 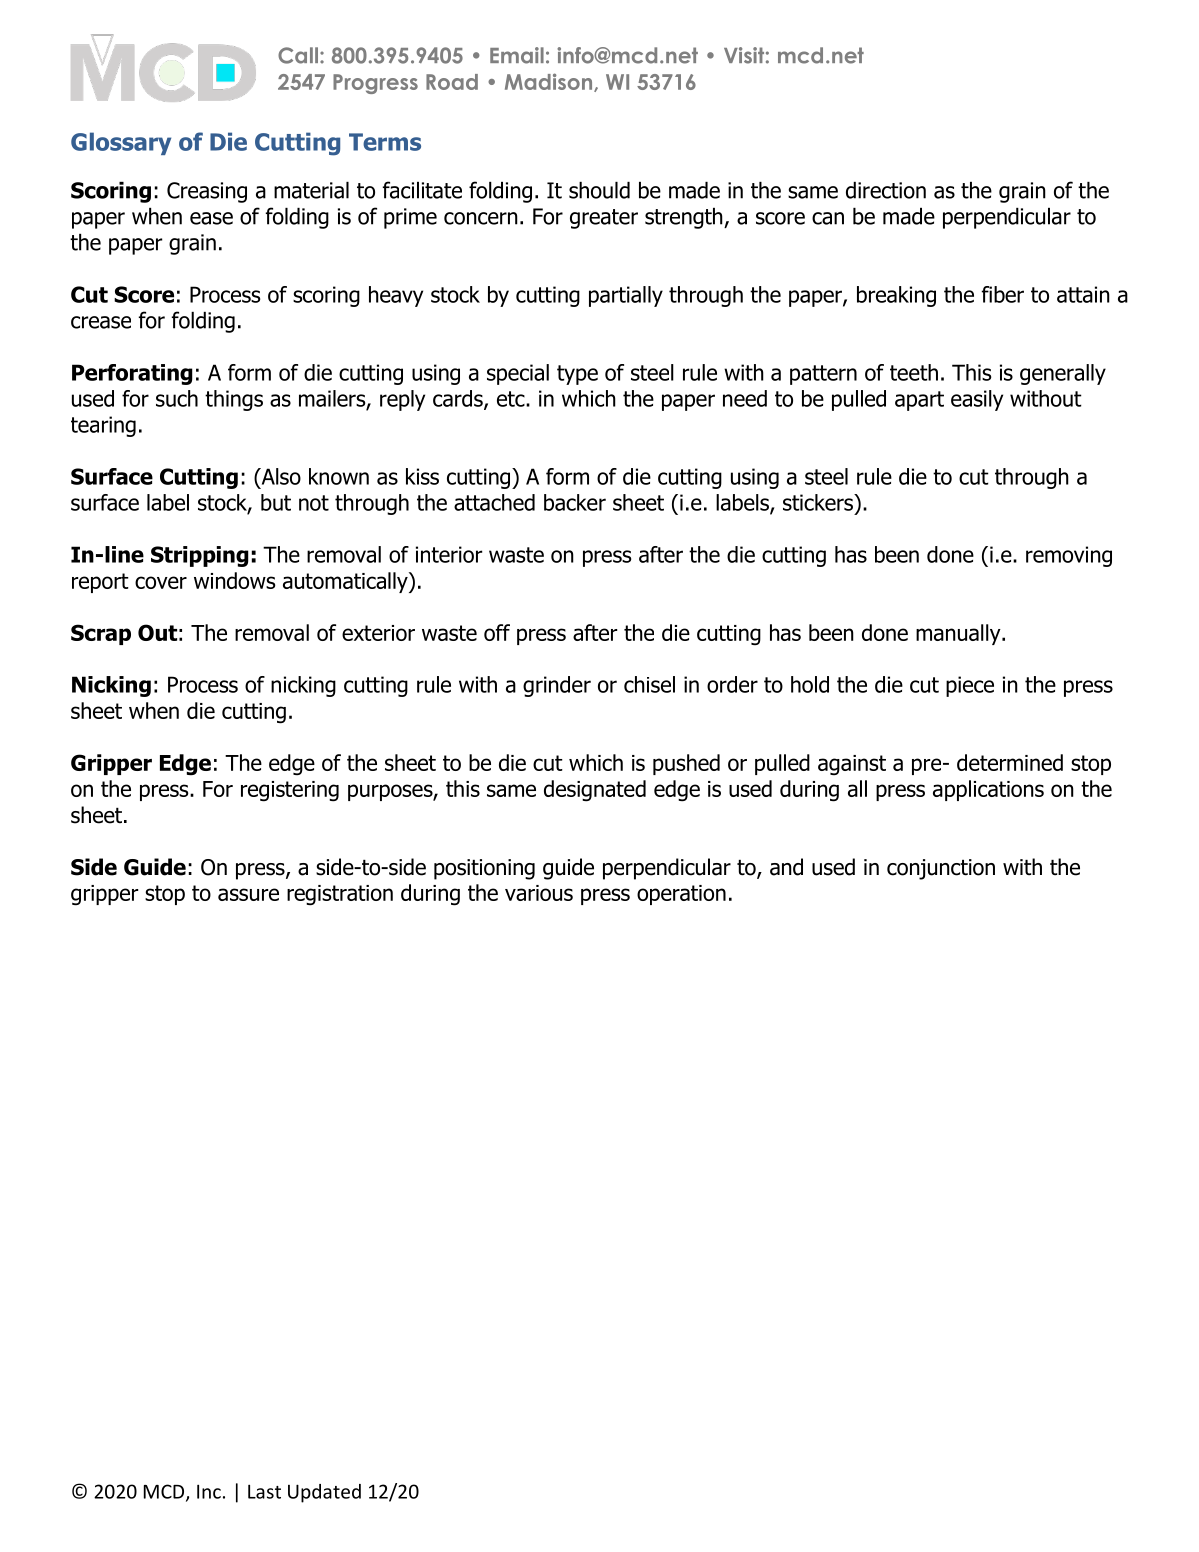 What do you see at coordinates (539, 893) in the screenshot?
I see `various` at bounding box center [539, 893].
